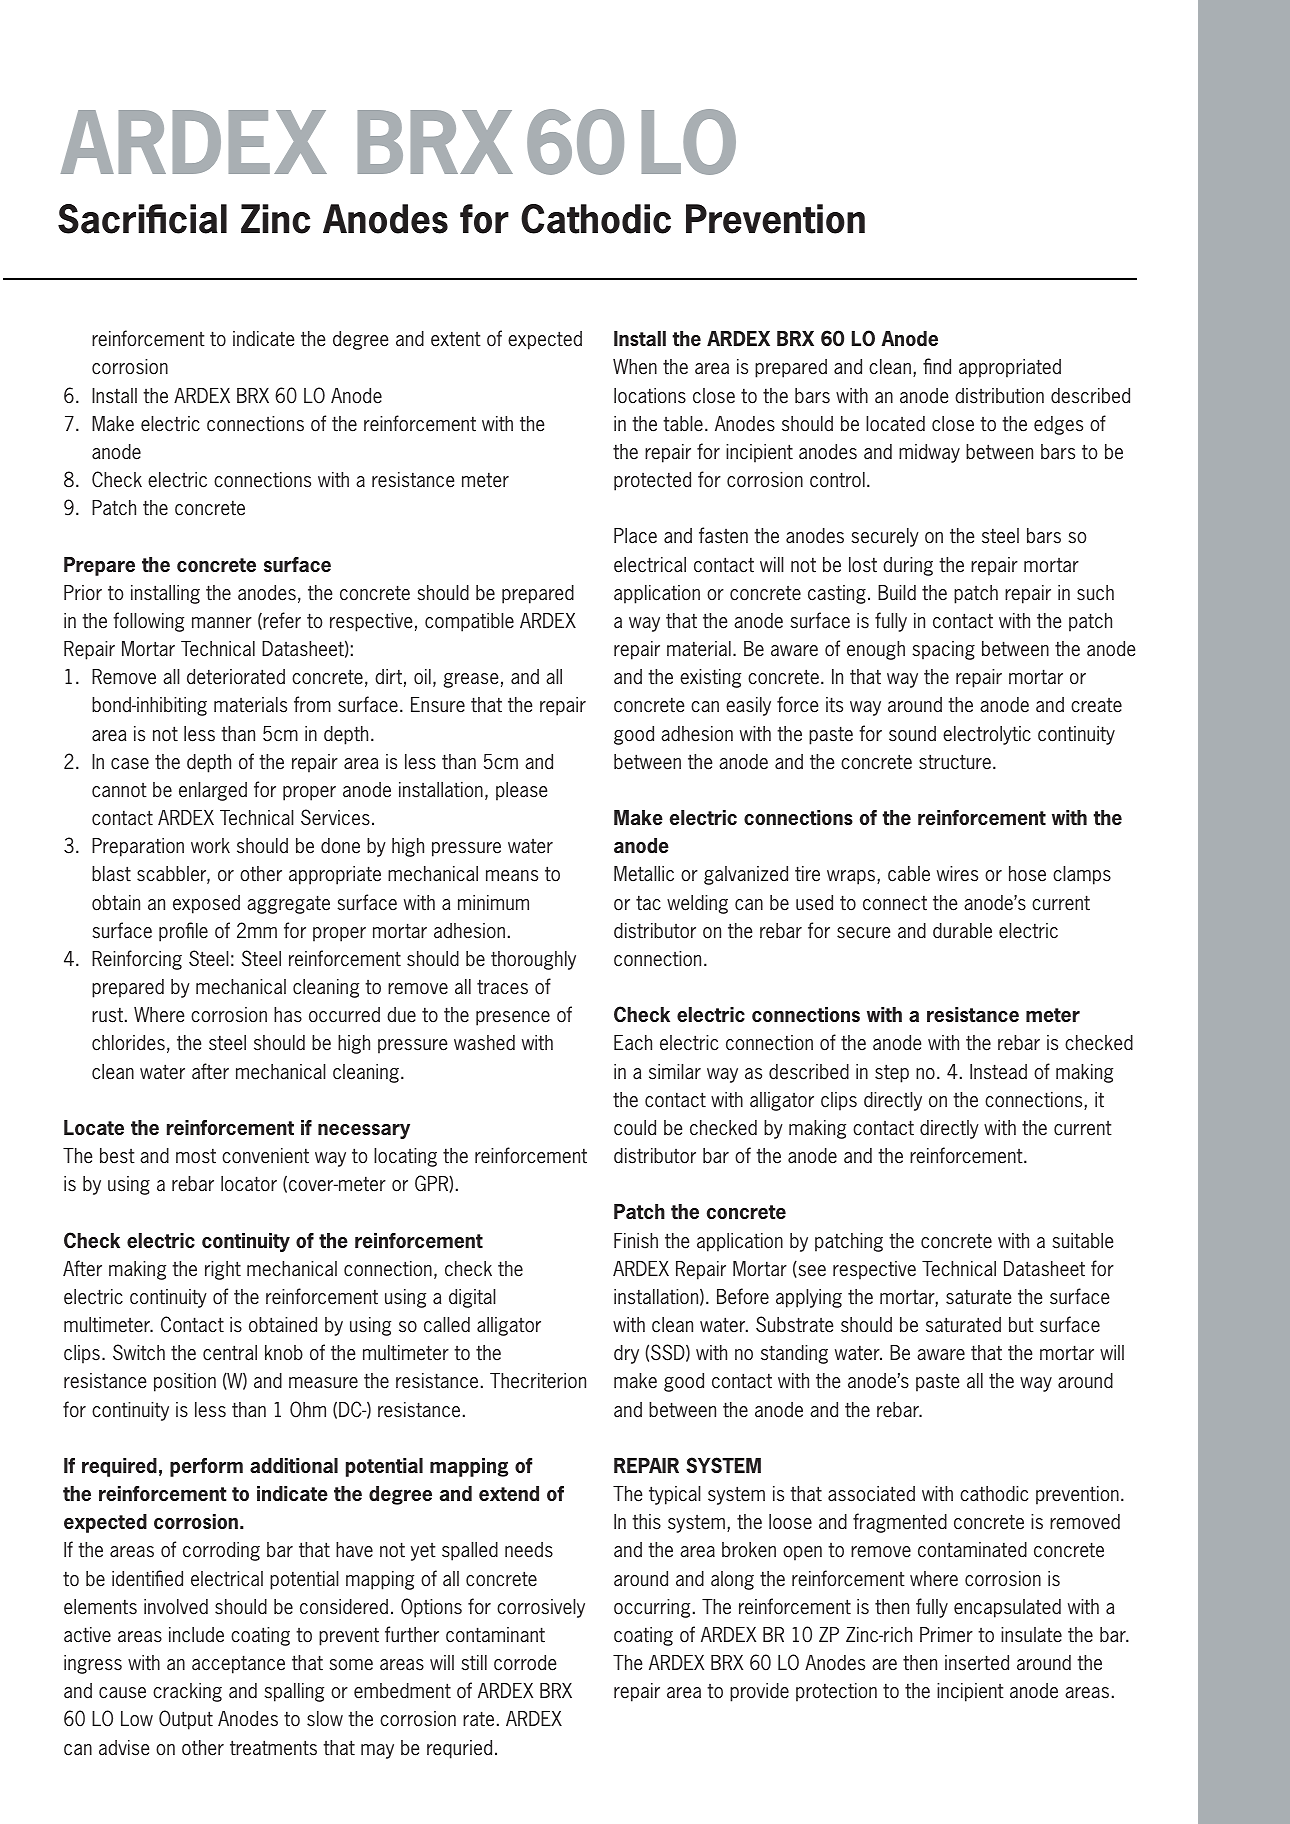 The height and width of the image is (1824, 1290). Describe the element at coordinates (635, 367) in the image. I see `When` at that location.
